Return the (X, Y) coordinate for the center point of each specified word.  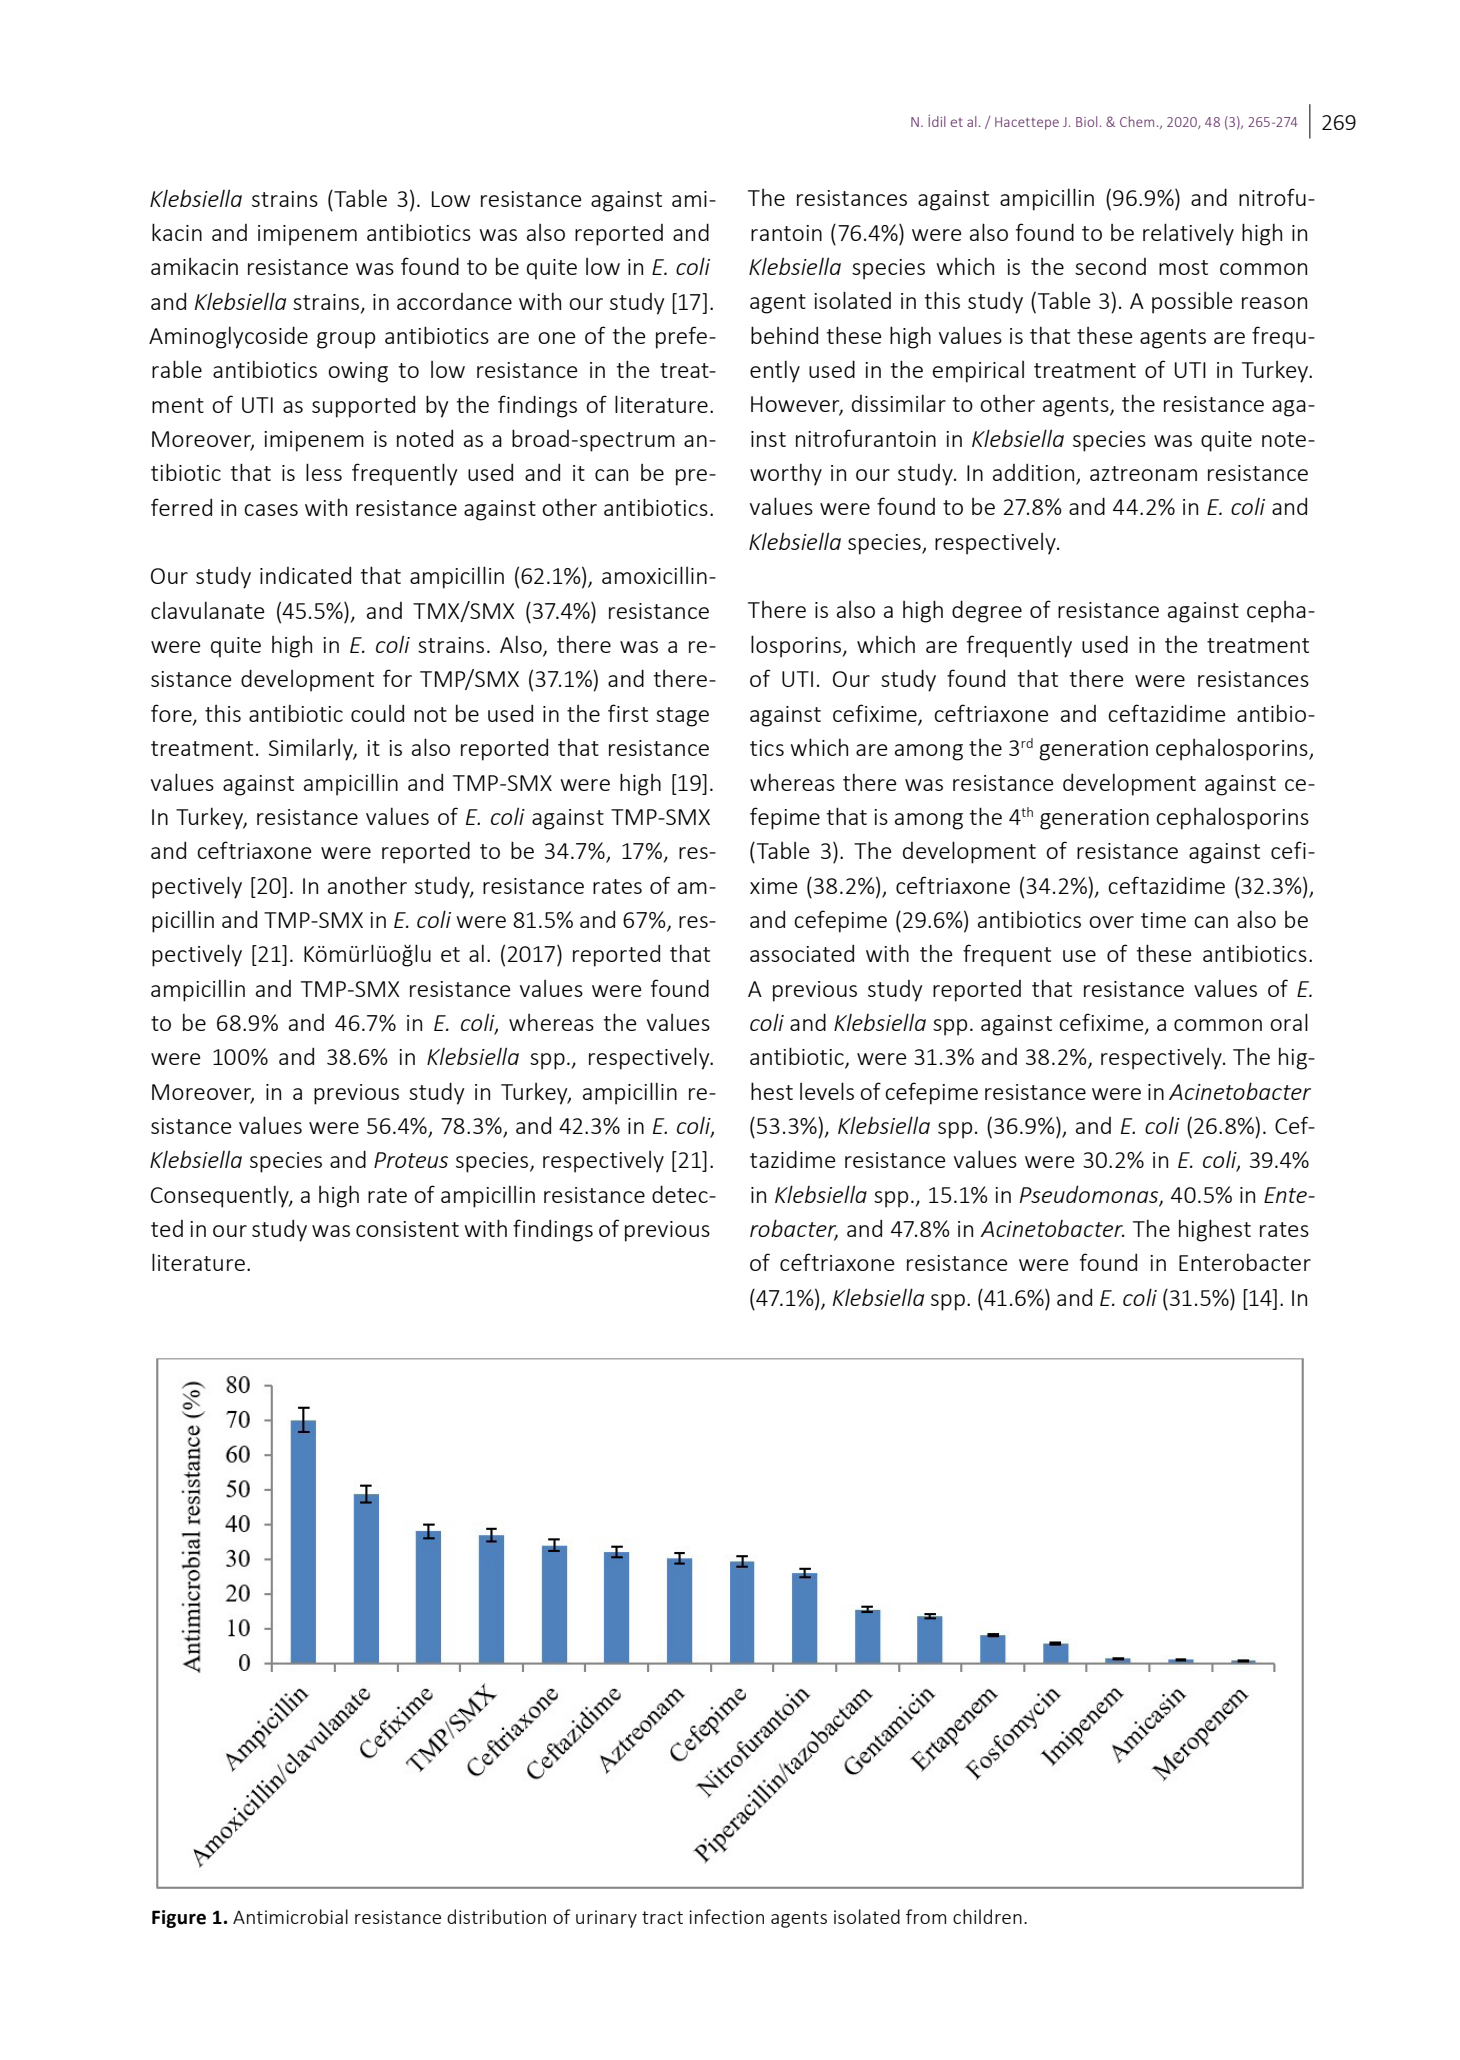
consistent (407, 1229)
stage (682, 717)
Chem (1137, 121)
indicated (305, 575)
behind (784, 335)
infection (726, 1916)
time (1163, 920)
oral (1289, 1022)
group (346, 340)
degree (987, 611)
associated (802, 953)
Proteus (411, 1160)
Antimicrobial (290, 1916)
